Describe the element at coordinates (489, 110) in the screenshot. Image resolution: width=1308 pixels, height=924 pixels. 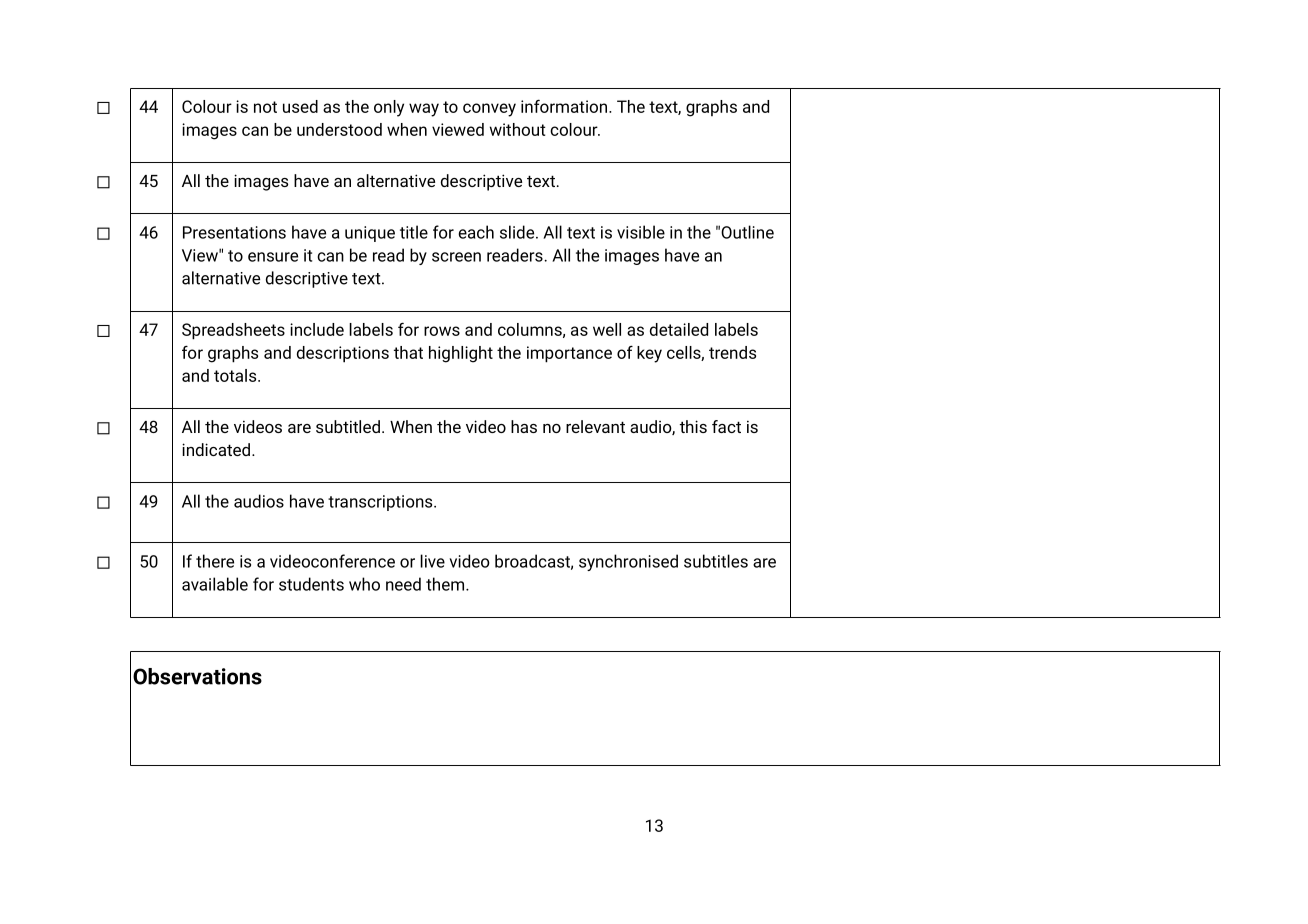
I see `convey` at that location.
